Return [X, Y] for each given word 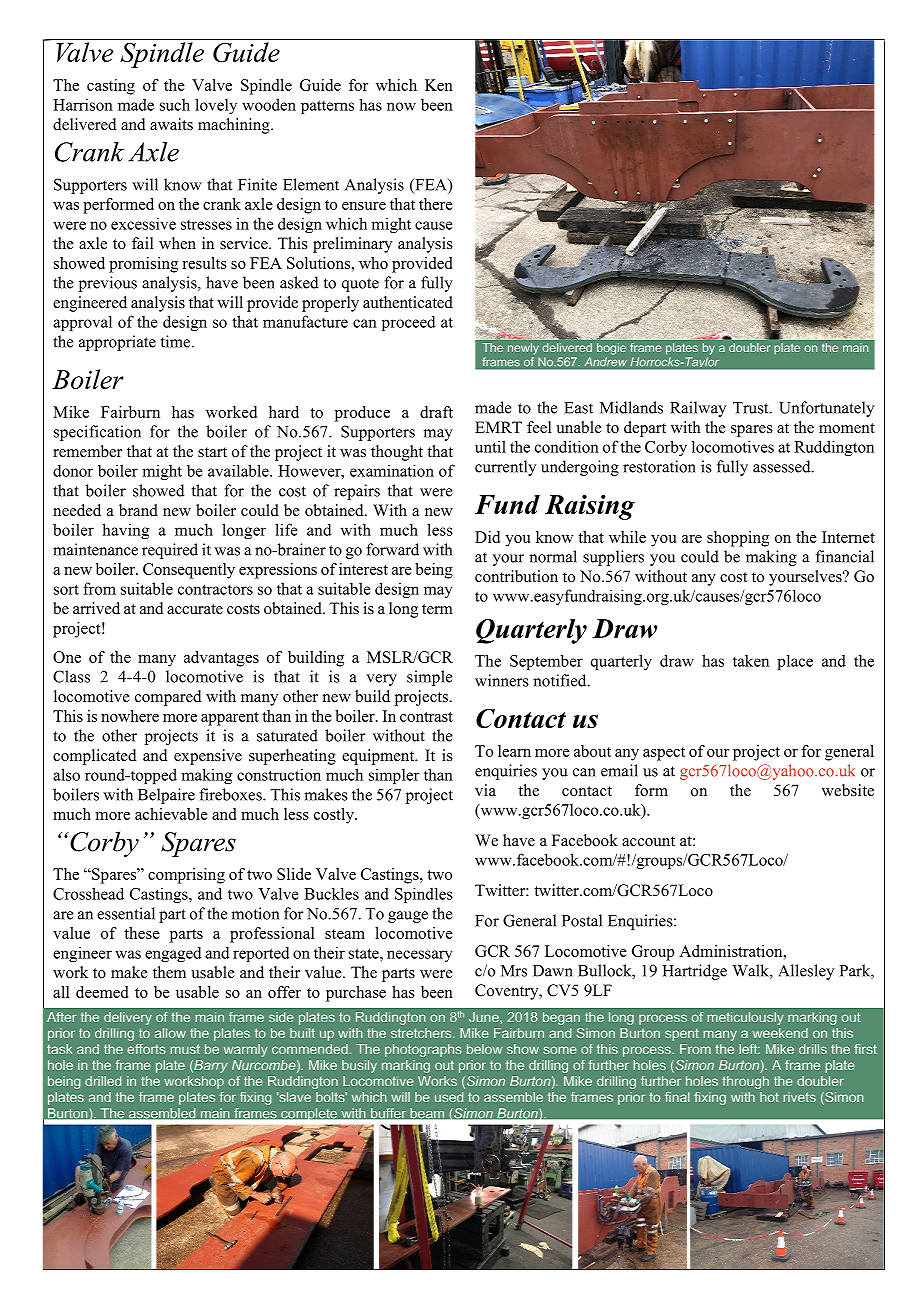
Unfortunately [826, 409]
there [436, 204]
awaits [171, 124]
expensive [208, 757]
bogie [611, 349]
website [848, 790]
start [212, 452]
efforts [146, 1049]
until [490, 446]
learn [514, 751]
